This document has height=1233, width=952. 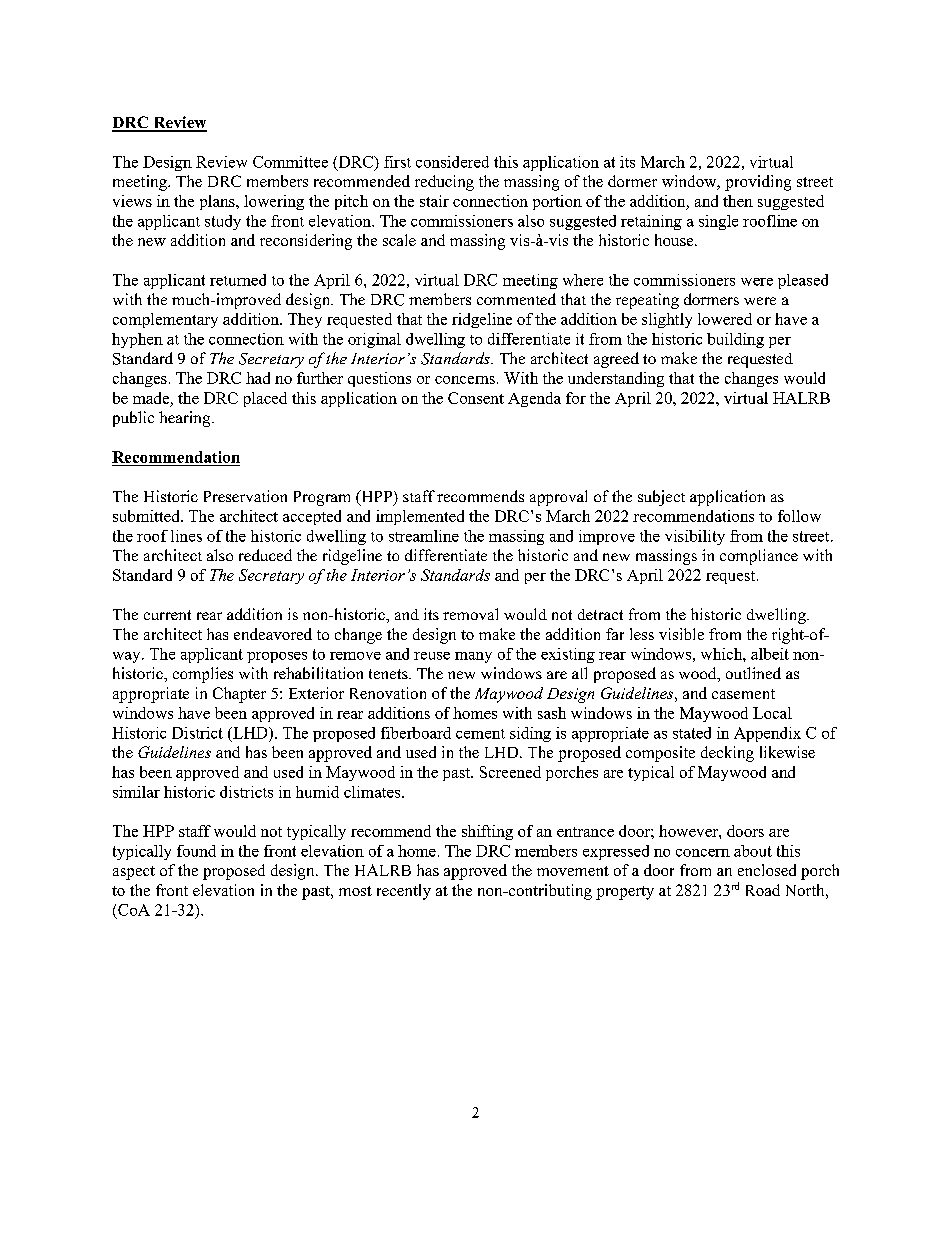 What do you see at coordinates (738, 201) in the document?
I see `then` at bounding box center [738, 201].
